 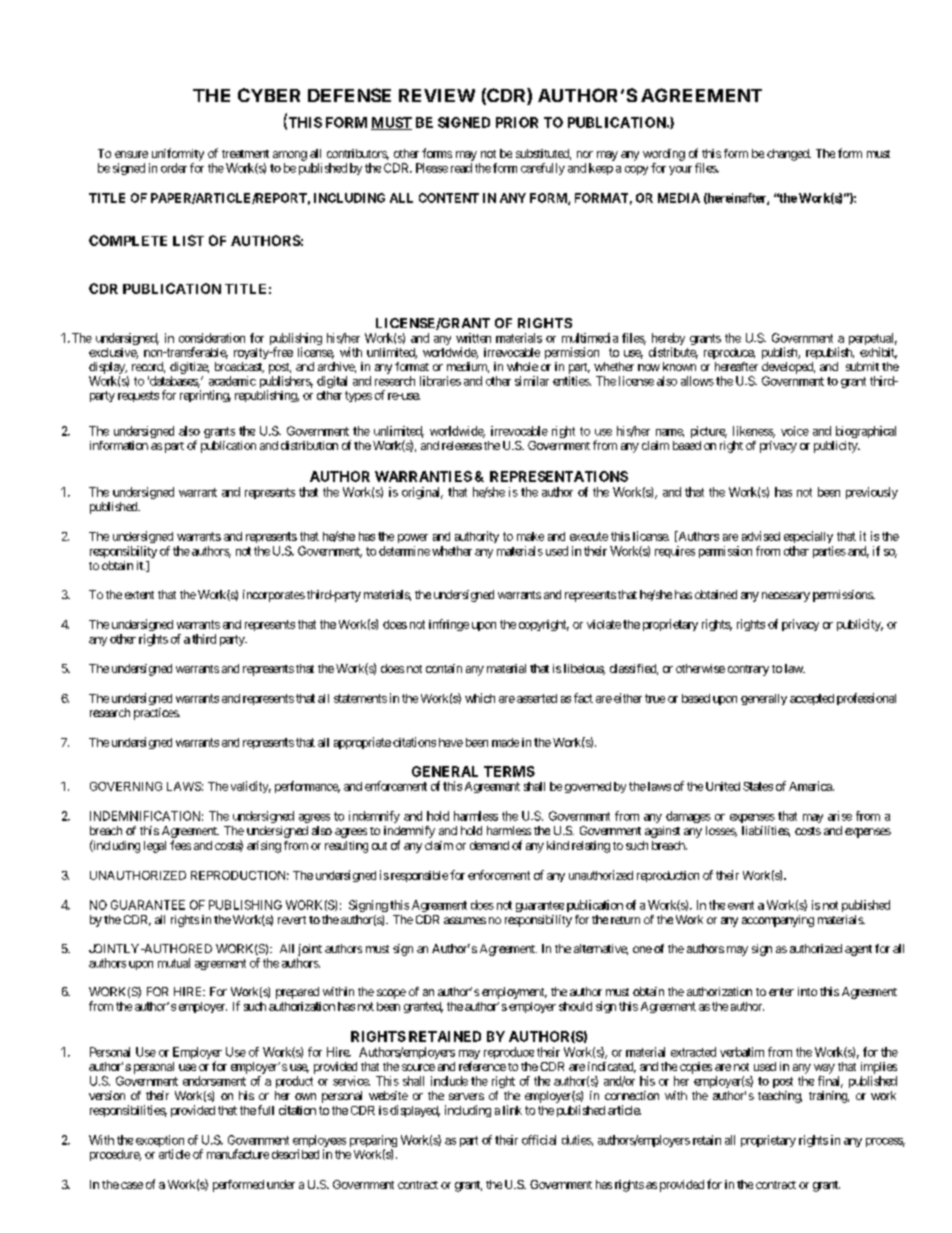 What do you see at coordinates (160, 1142) in the screenshot?
I see `exception` at bounding box center [160, 1142].
